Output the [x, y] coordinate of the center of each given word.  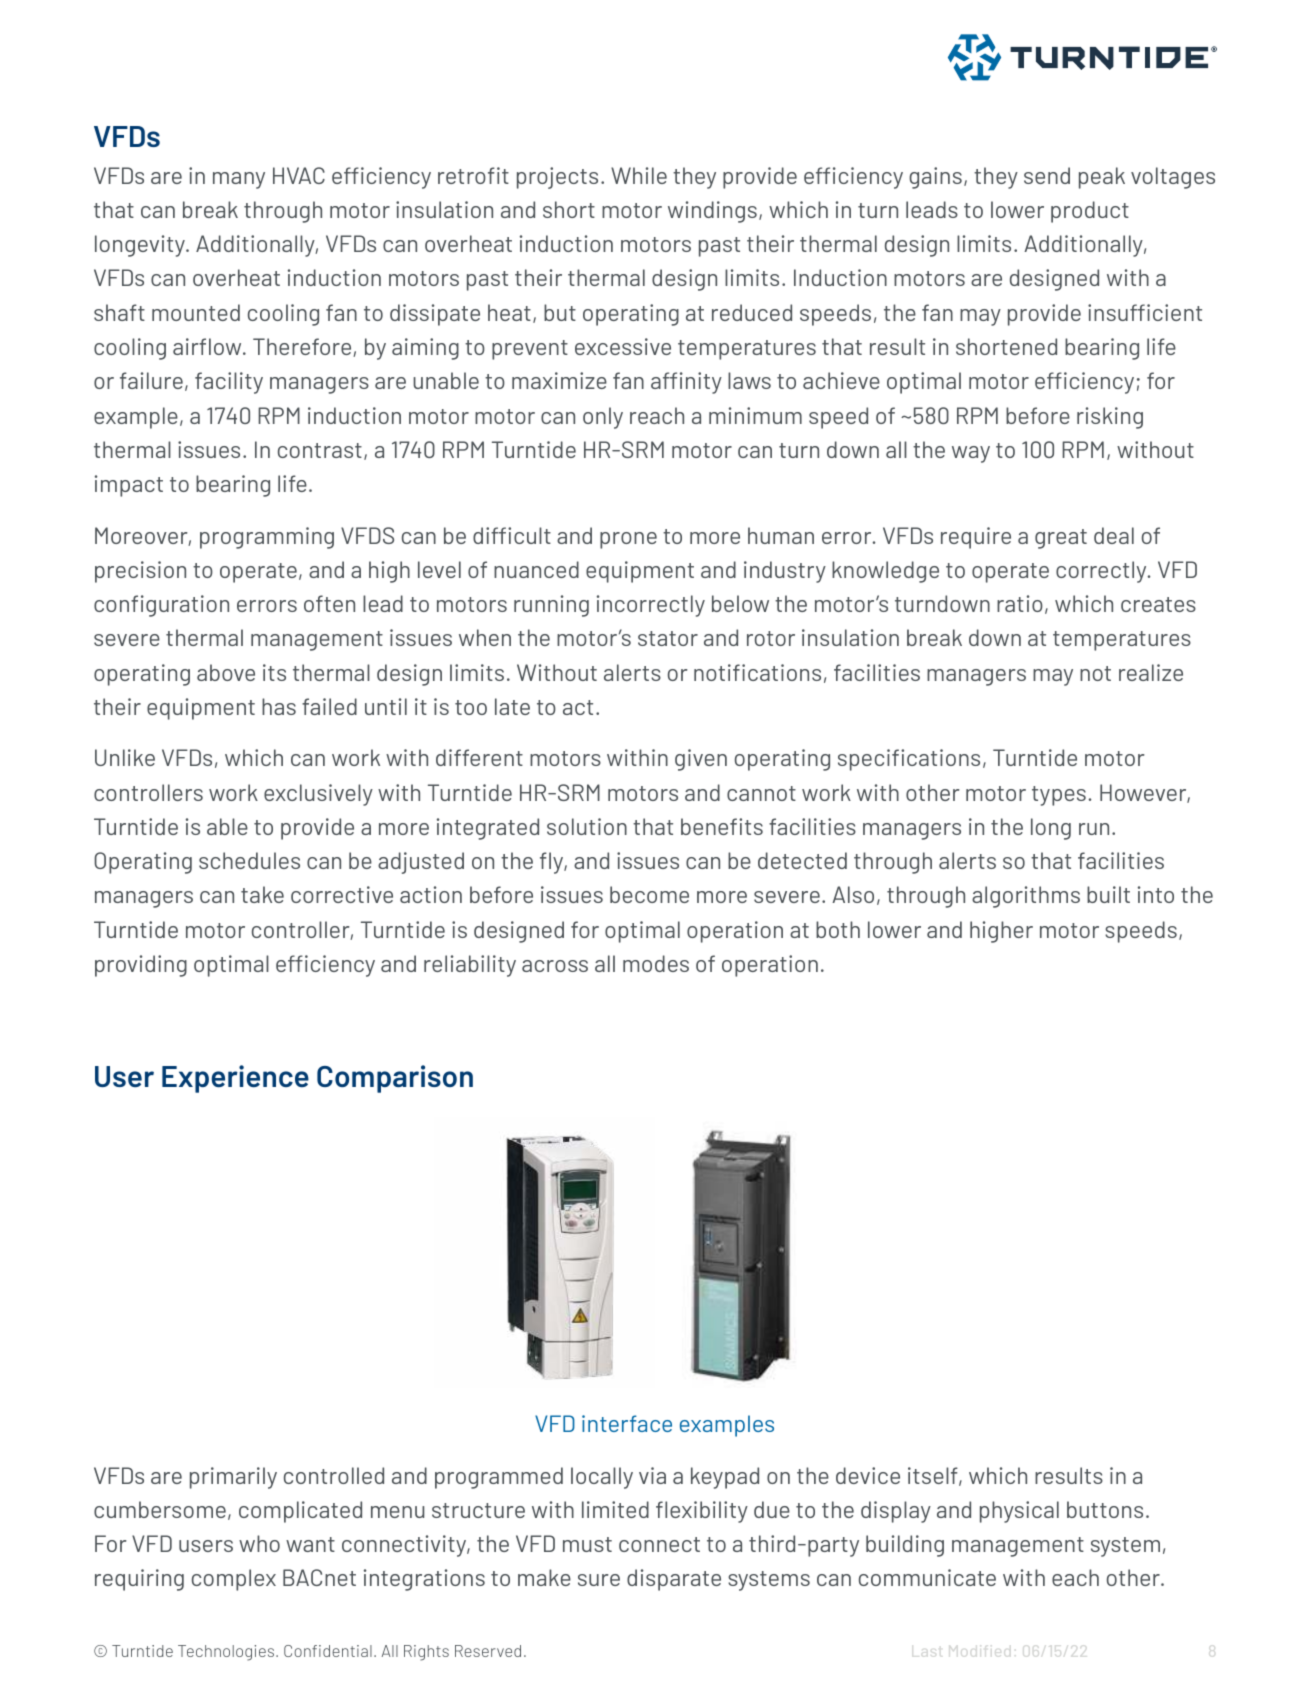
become [649, 894]
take [262, 894]
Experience [235, 1079]
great [1061, 539]
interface [627, 1423]
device [868, 1475]
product [1090, 212]
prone [628, 540]
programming [267, 538]
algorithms [1026, 897]
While [639, 175]
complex [234, 1580]
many [239, 180]
